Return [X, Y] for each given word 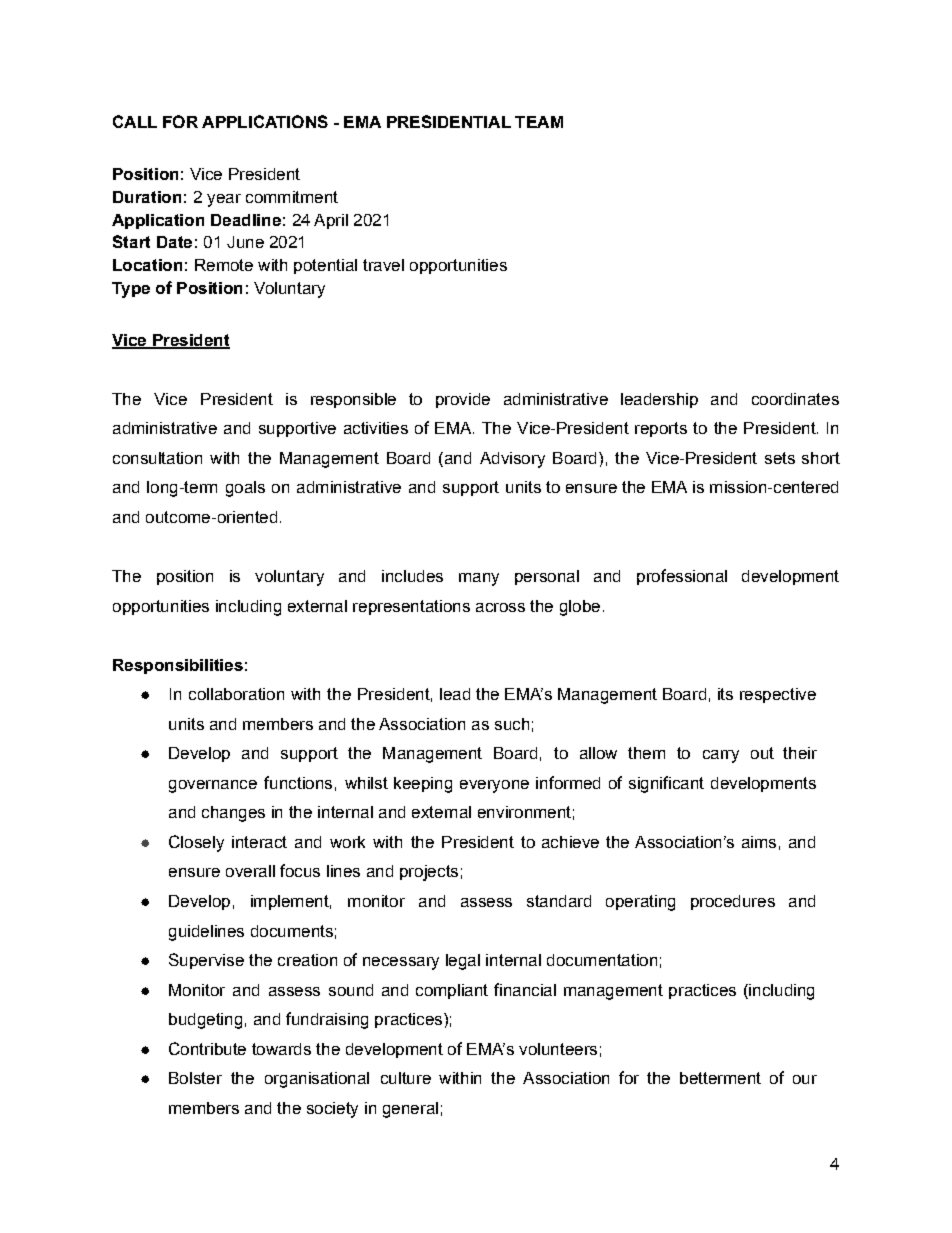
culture [406, 1078]
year [224, 200]
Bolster [195, 1078]
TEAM [539, 122]
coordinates [795, 399]
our [805, 1079]
